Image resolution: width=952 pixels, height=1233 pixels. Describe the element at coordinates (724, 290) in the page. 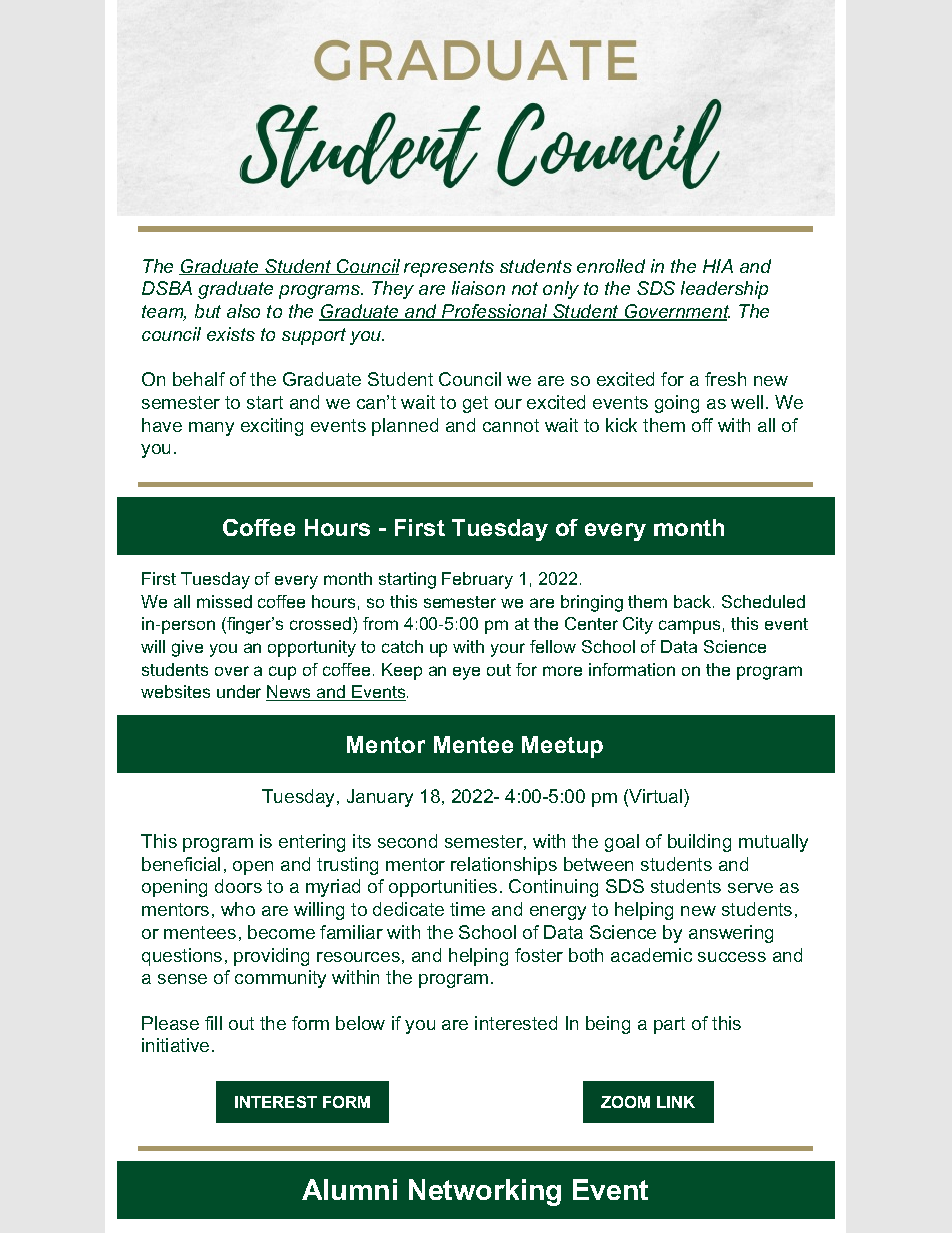

I see `leadership` at that location.
